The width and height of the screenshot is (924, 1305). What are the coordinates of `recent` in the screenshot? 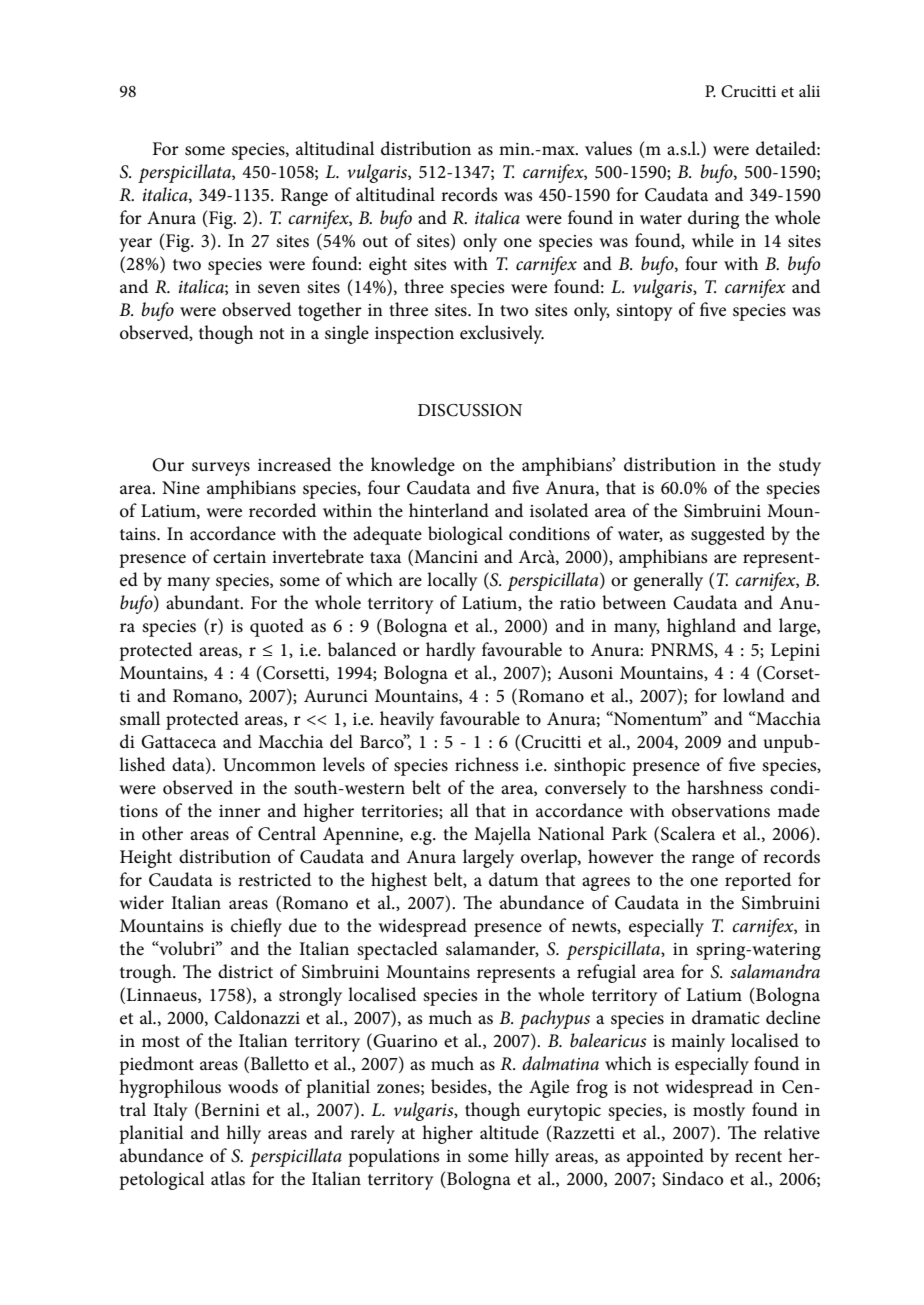 It's located at (758, 1157).
